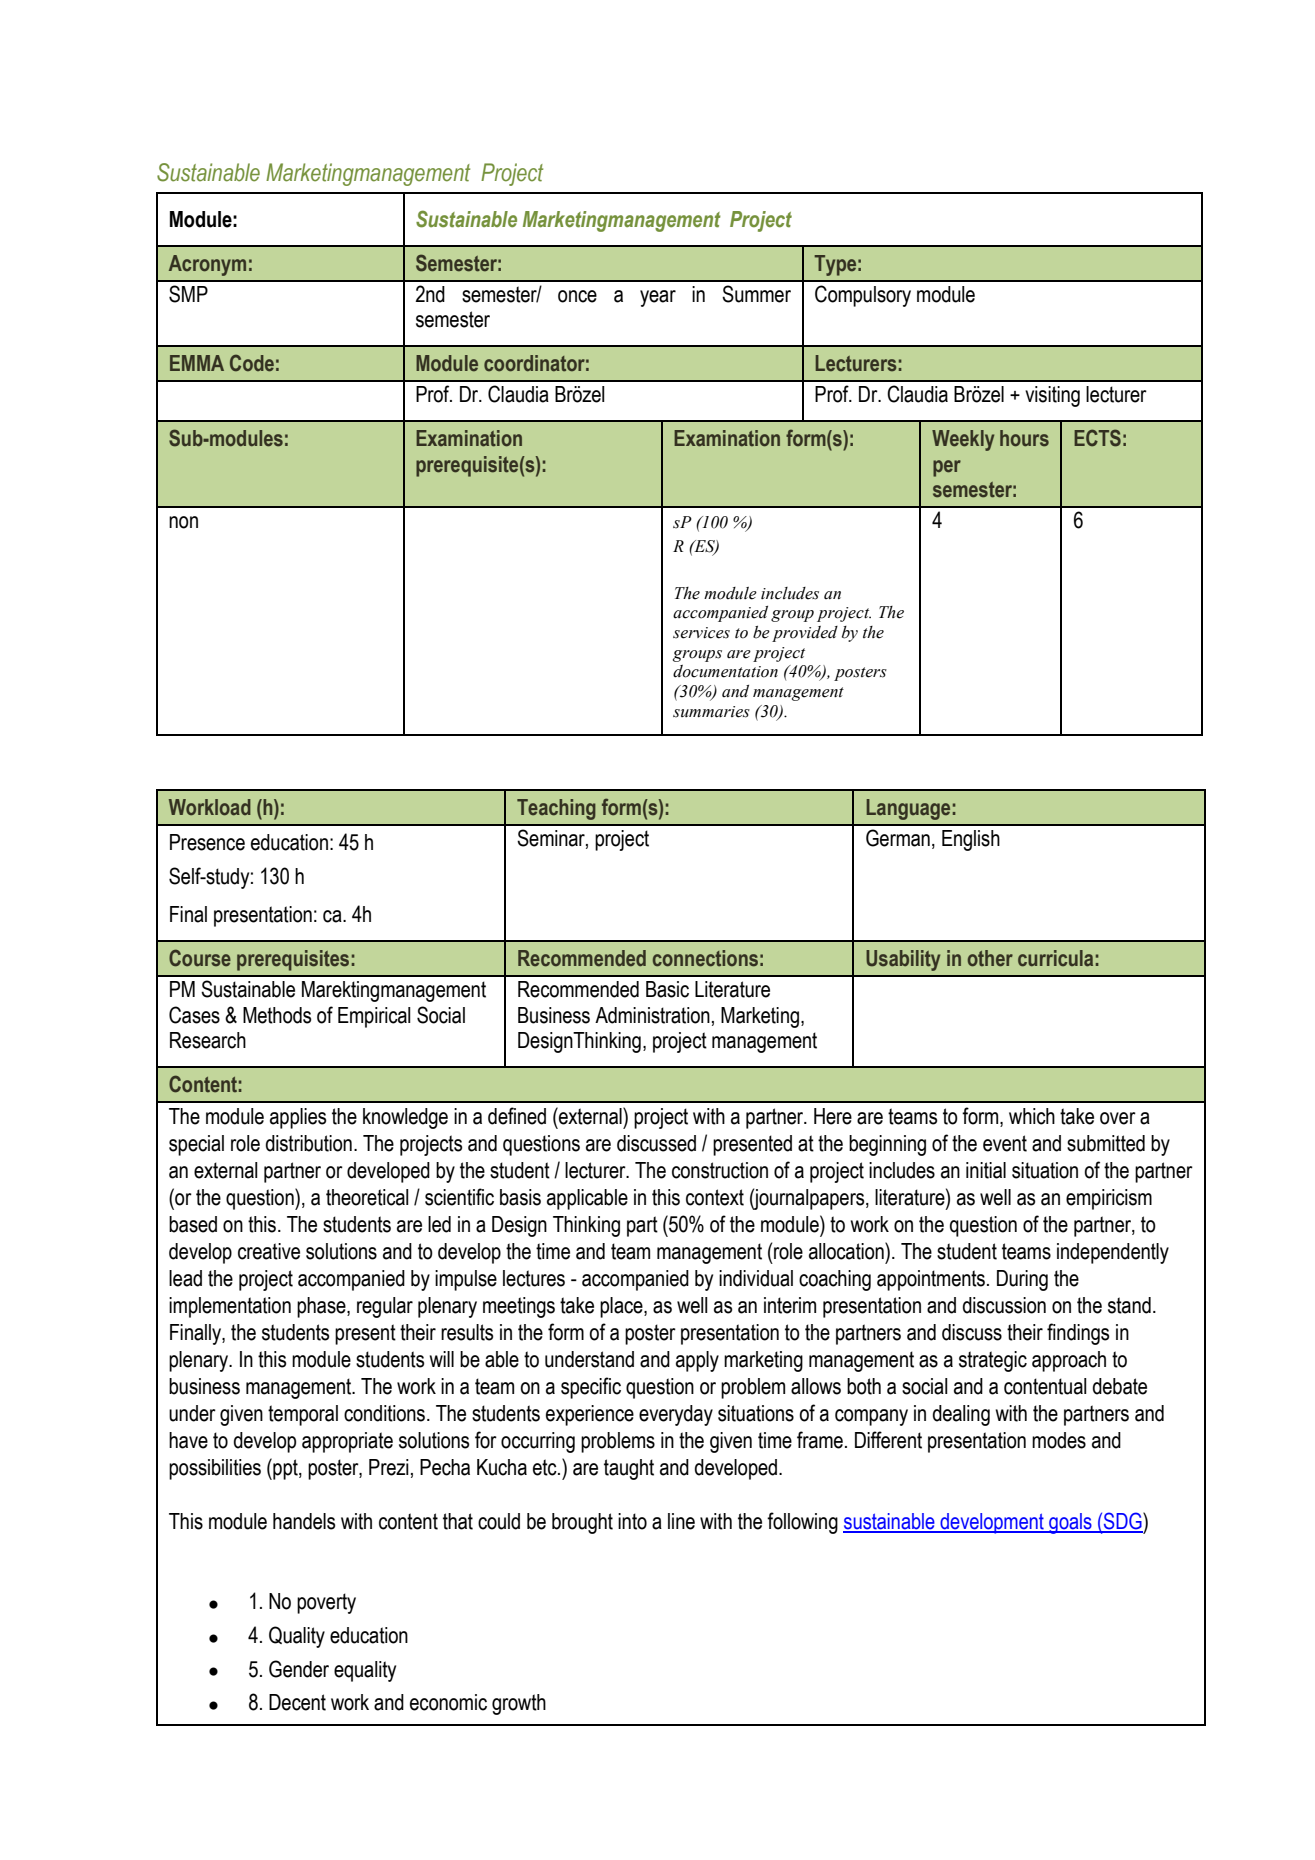  Describe the element at coordinates (207, 842) in the screenshot. I see `Presence` at that location.
